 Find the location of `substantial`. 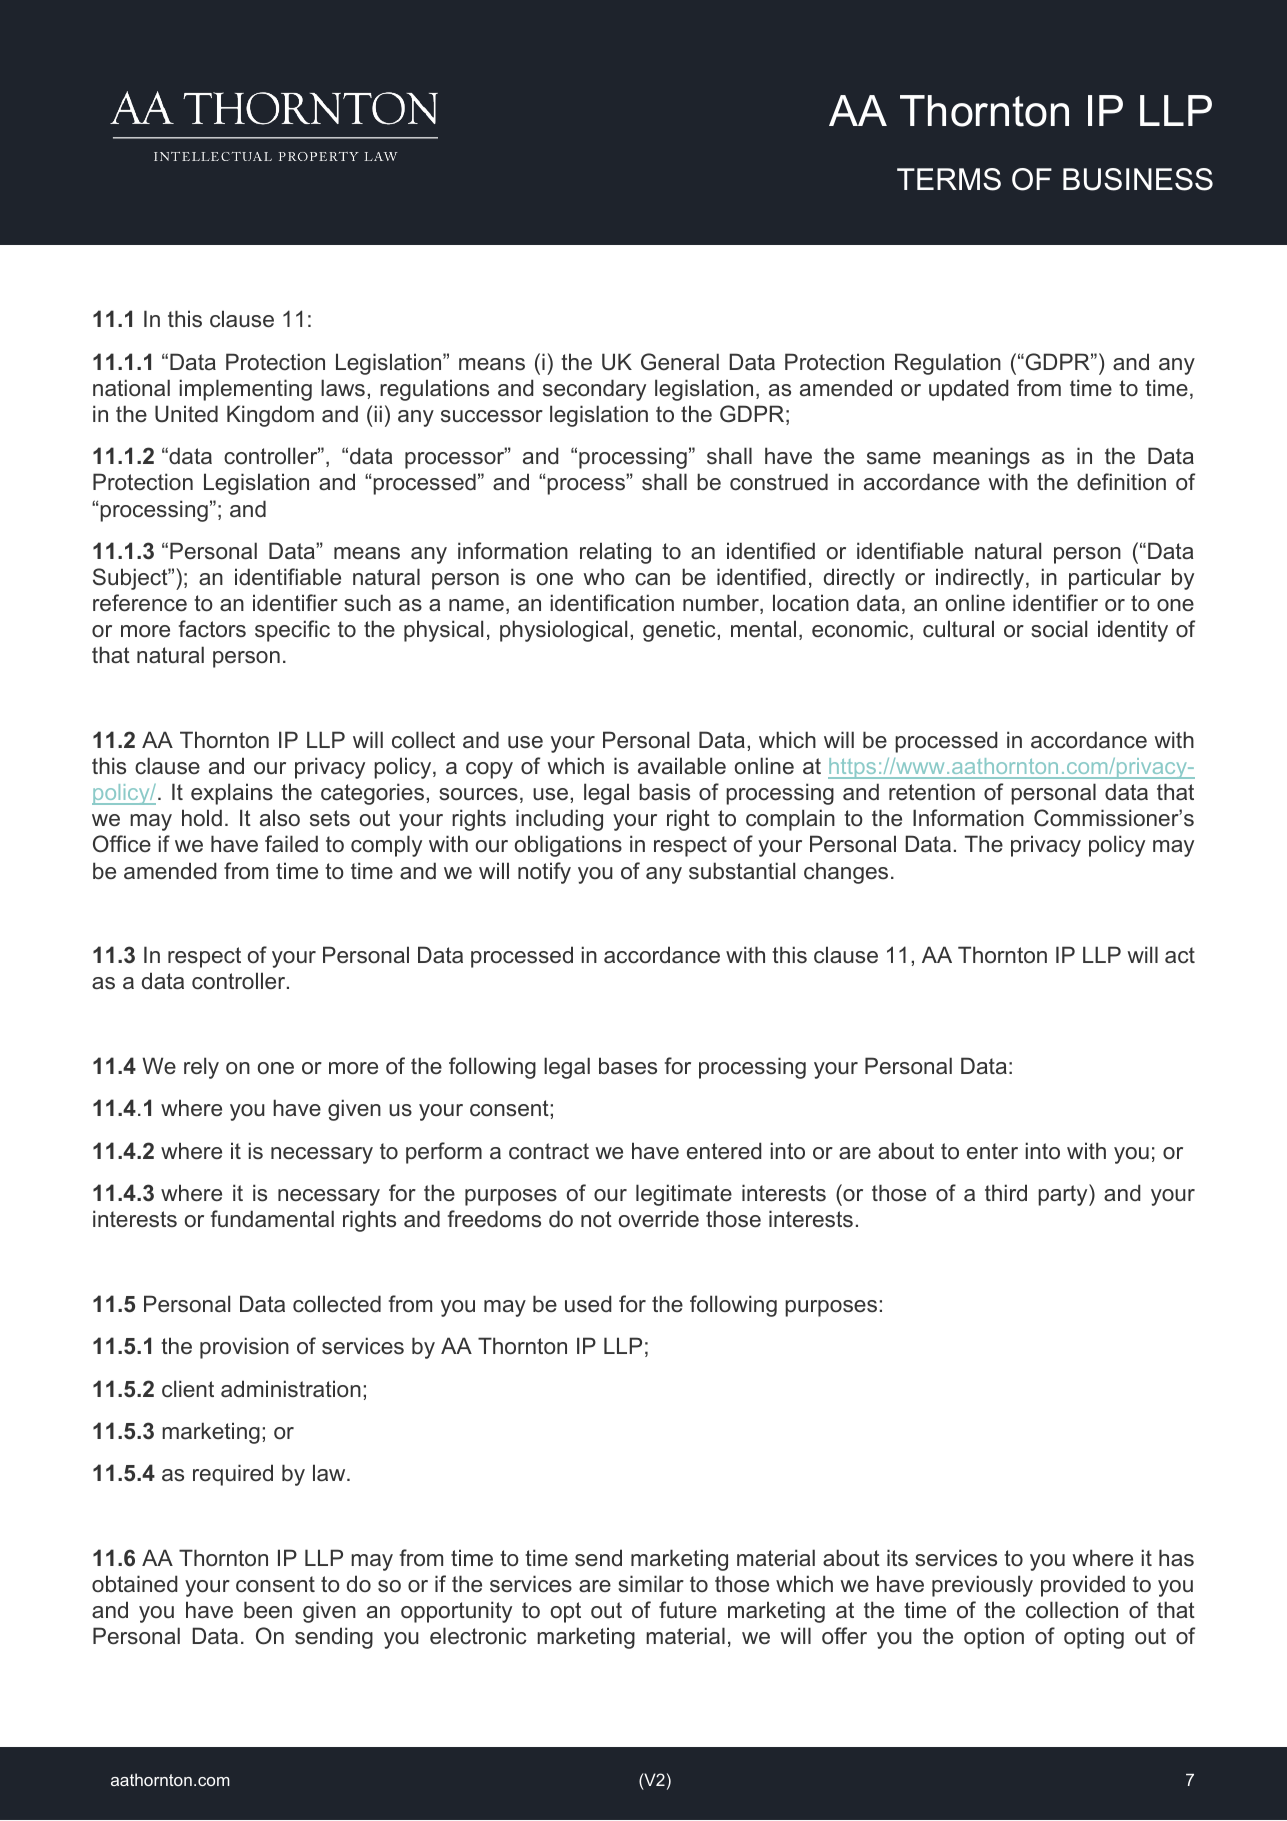

substantial is located at coordinates (742, 871).
